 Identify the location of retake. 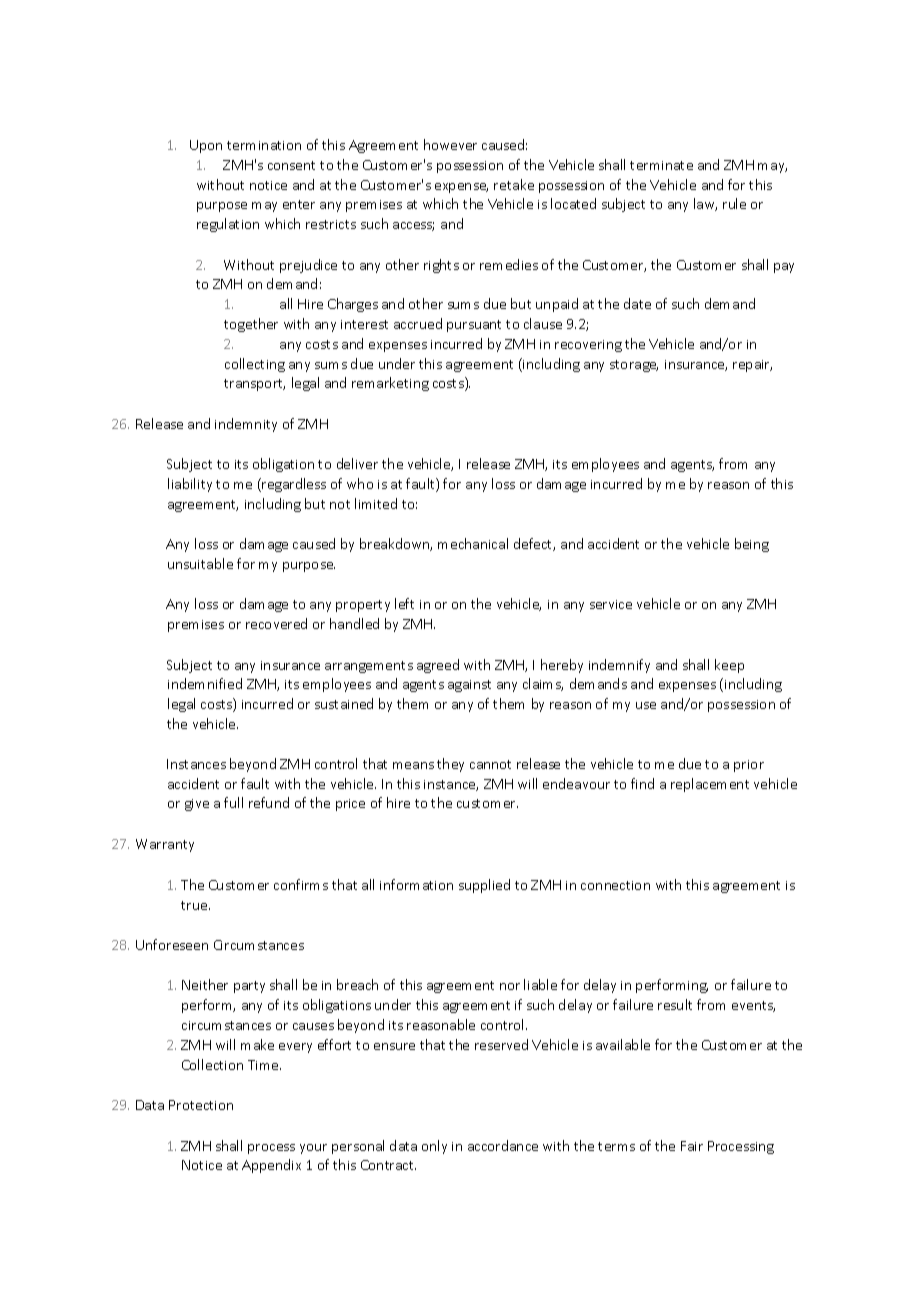
(514, 184).
